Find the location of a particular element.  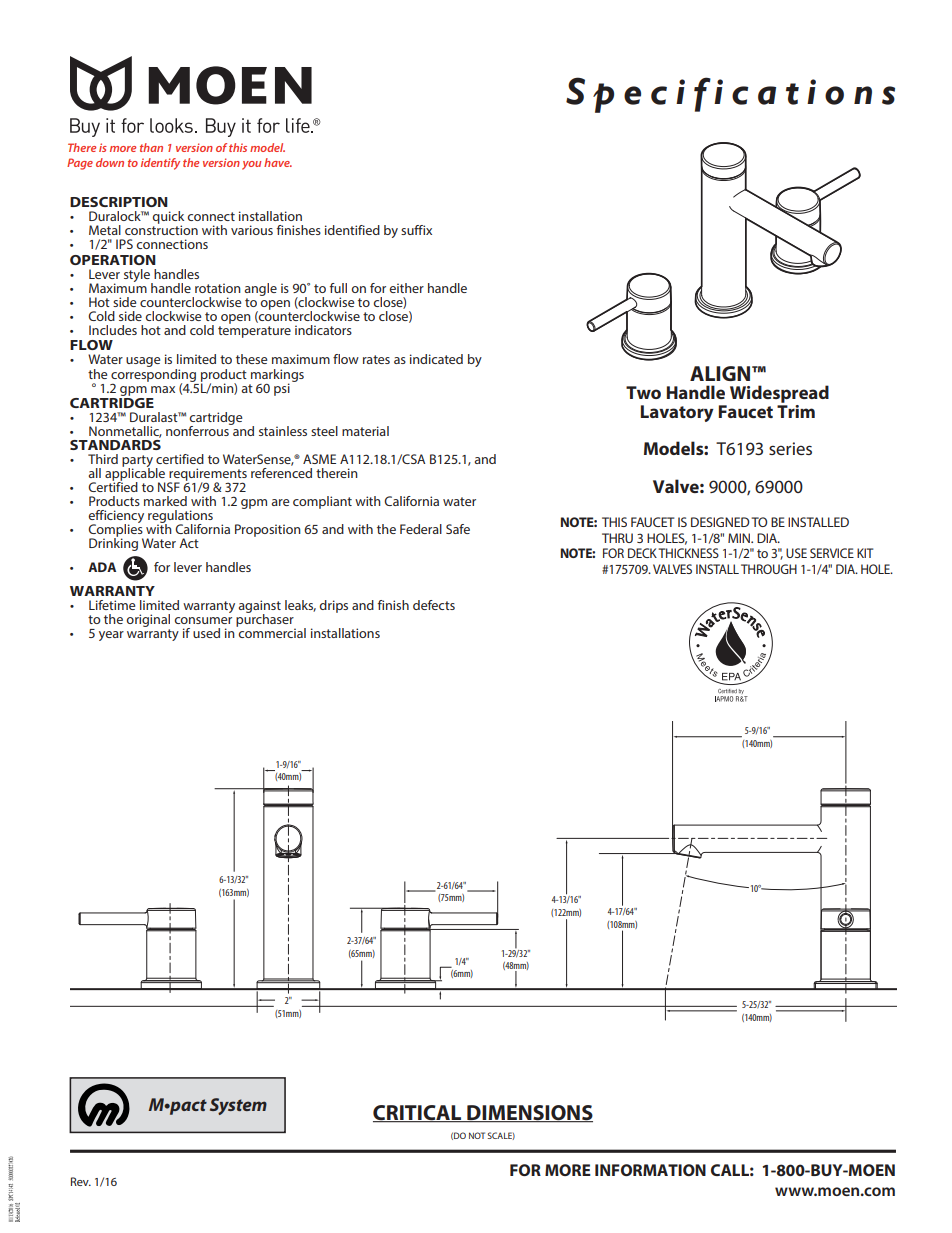

CRITICAL is located at coordinates (418, 1113).
